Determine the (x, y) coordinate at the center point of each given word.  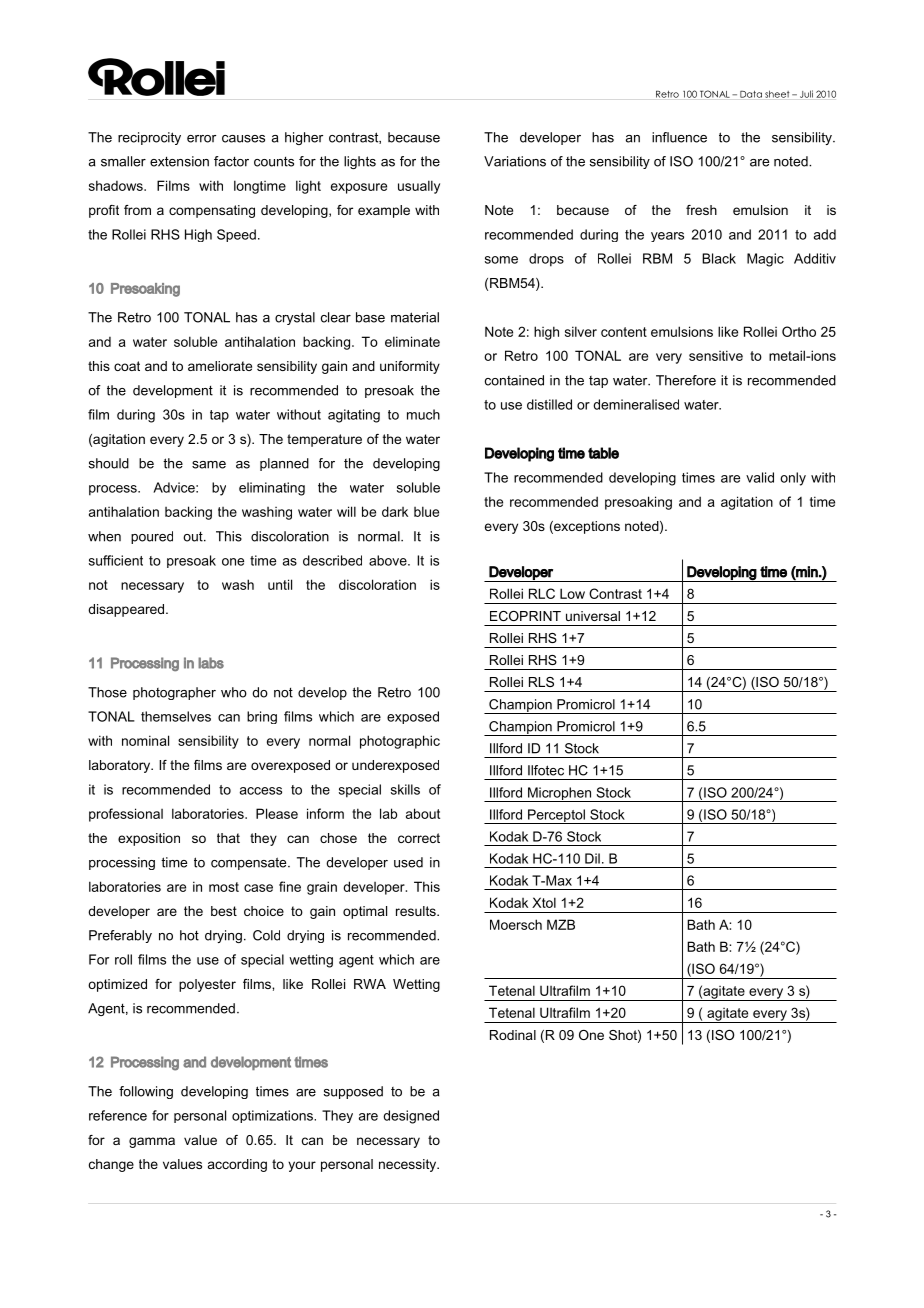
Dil (592, 858)
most (224, 887)
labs (211, 663)
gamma (152, 1142)
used (408, 862)
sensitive (716, 355)
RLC (542, 593)
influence (679, 137)
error (201, 139)
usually (419, 187)
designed (411, 1117)
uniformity (410, 367)
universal (593, 616)
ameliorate (220, 366)
